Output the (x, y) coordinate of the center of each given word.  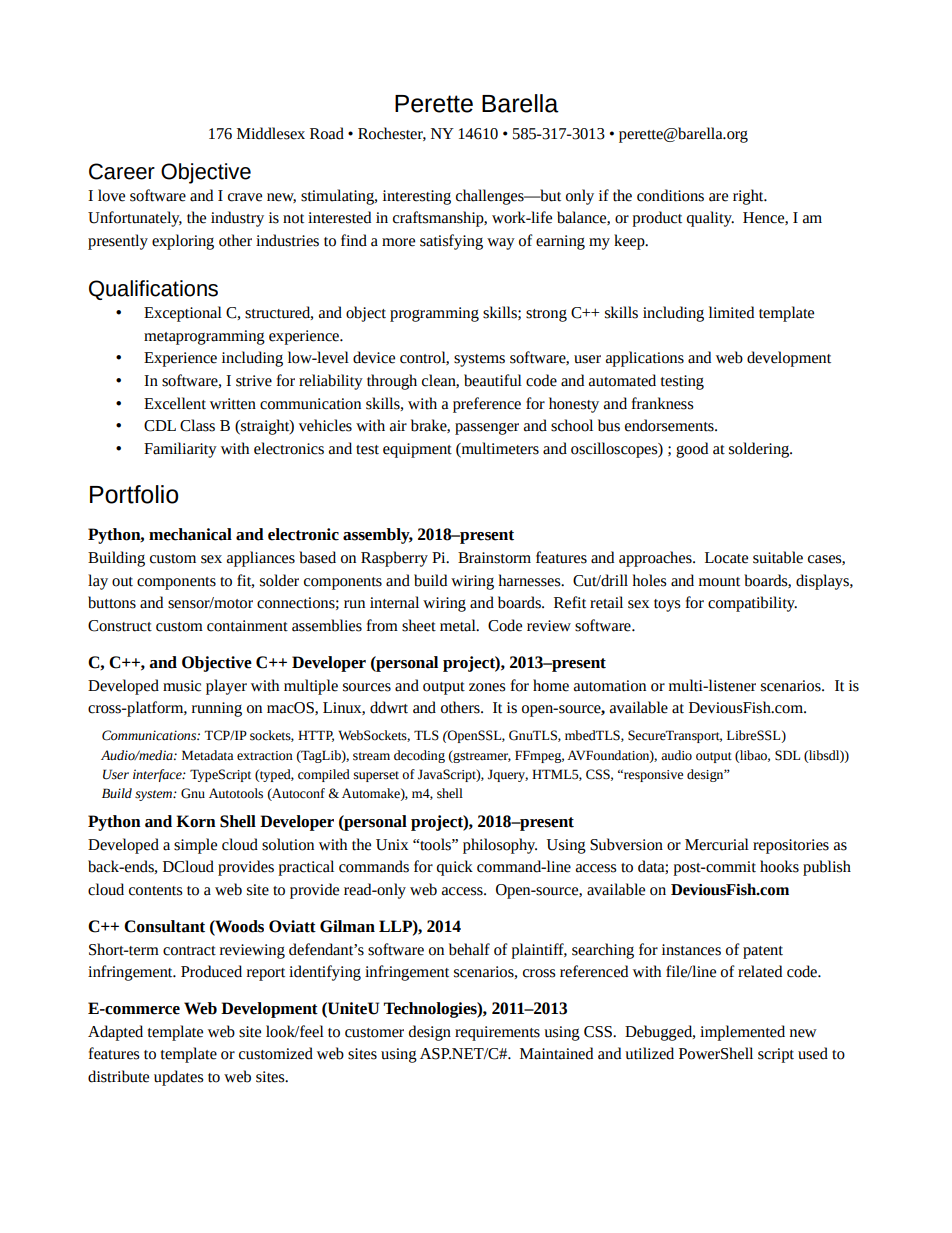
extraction (265, 756)
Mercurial (717, 844)
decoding (419, 756)
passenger (487, 428)
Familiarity (180, 450)
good (692, 450)
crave (245, 197)
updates (178, 1078)
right (749, 197)
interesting (417, 197)
